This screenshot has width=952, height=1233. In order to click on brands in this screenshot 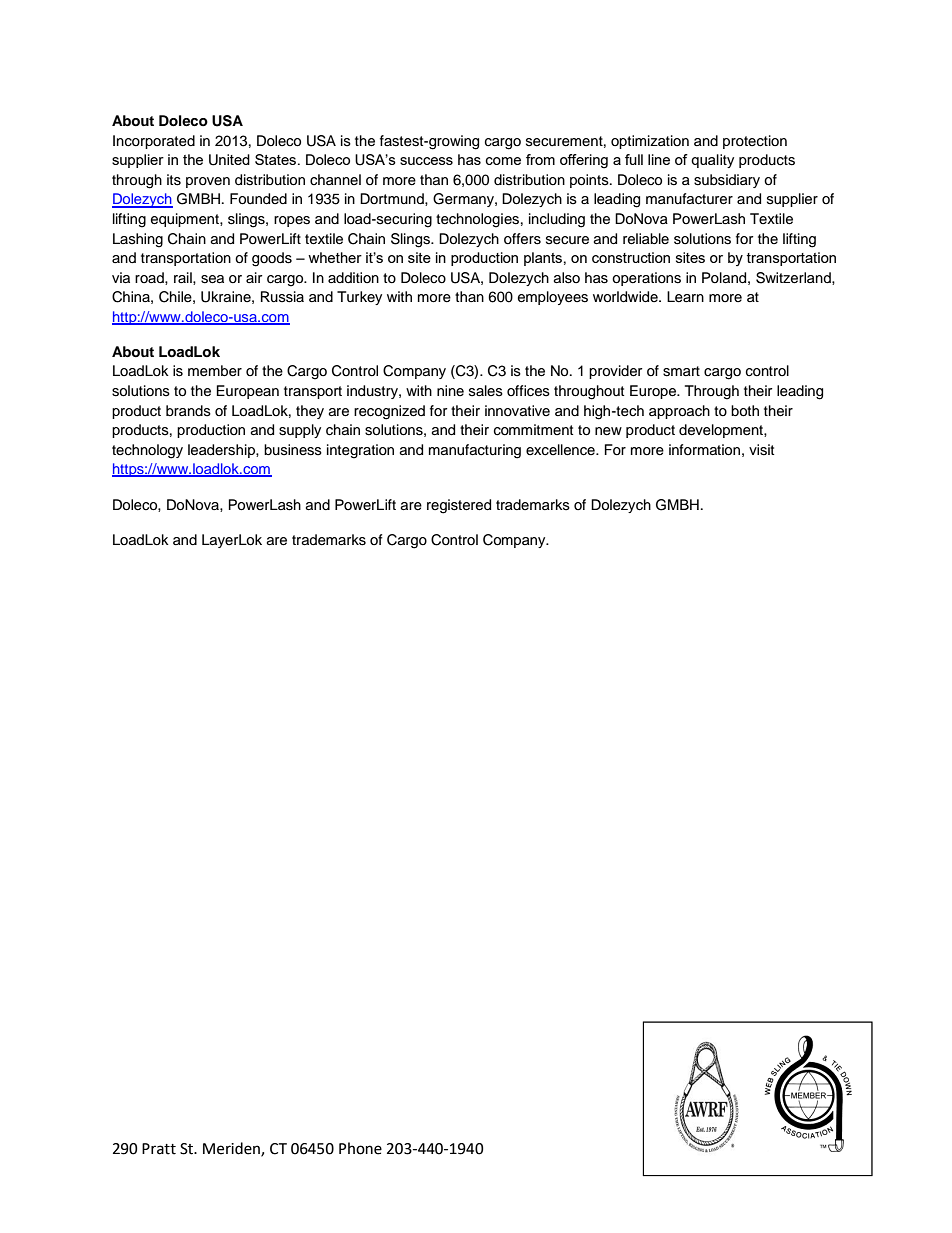, I will do `click(188, 411)`.
